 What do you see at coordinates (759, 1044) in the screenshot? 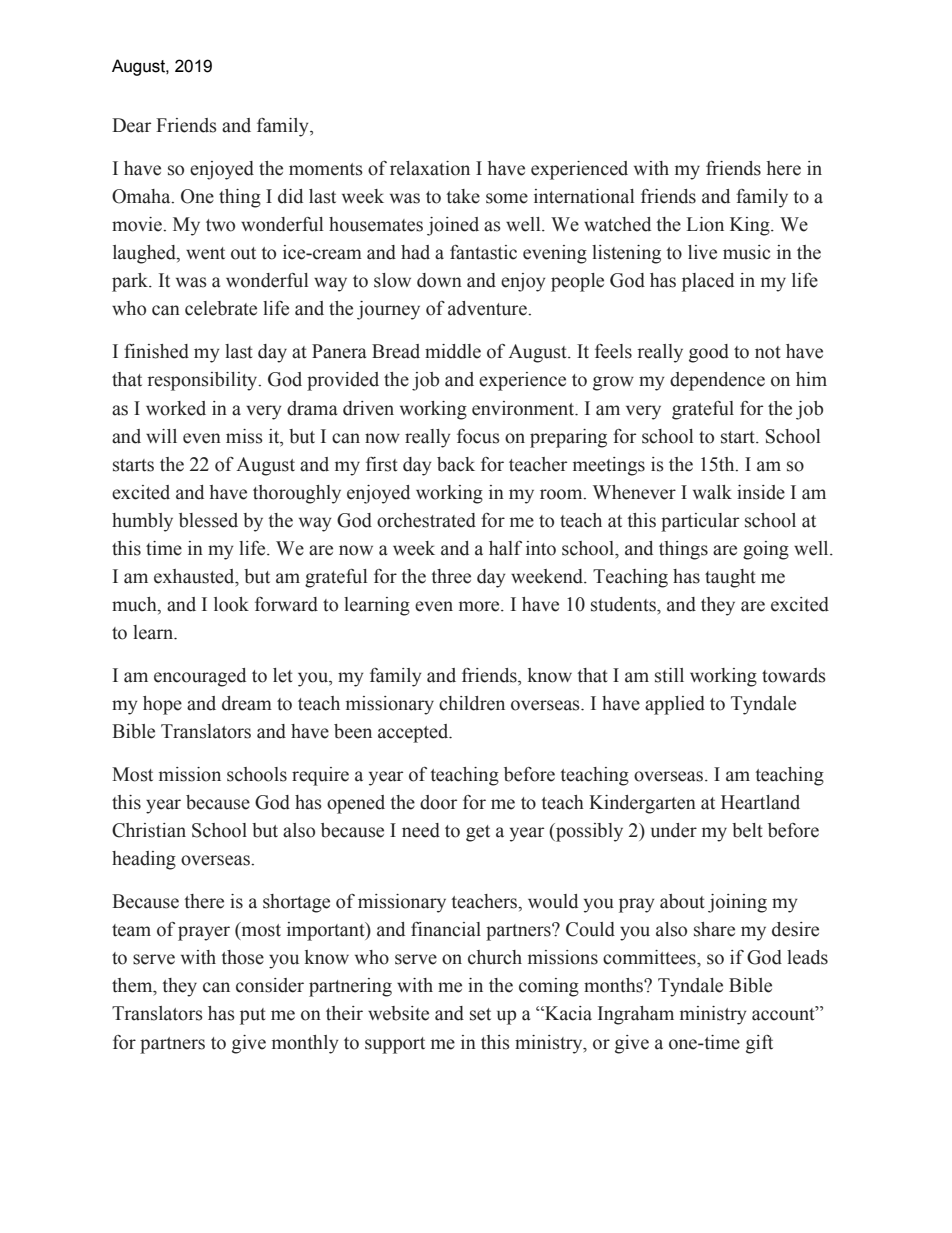
I see `gift` at bounding box center [759, 1044].
